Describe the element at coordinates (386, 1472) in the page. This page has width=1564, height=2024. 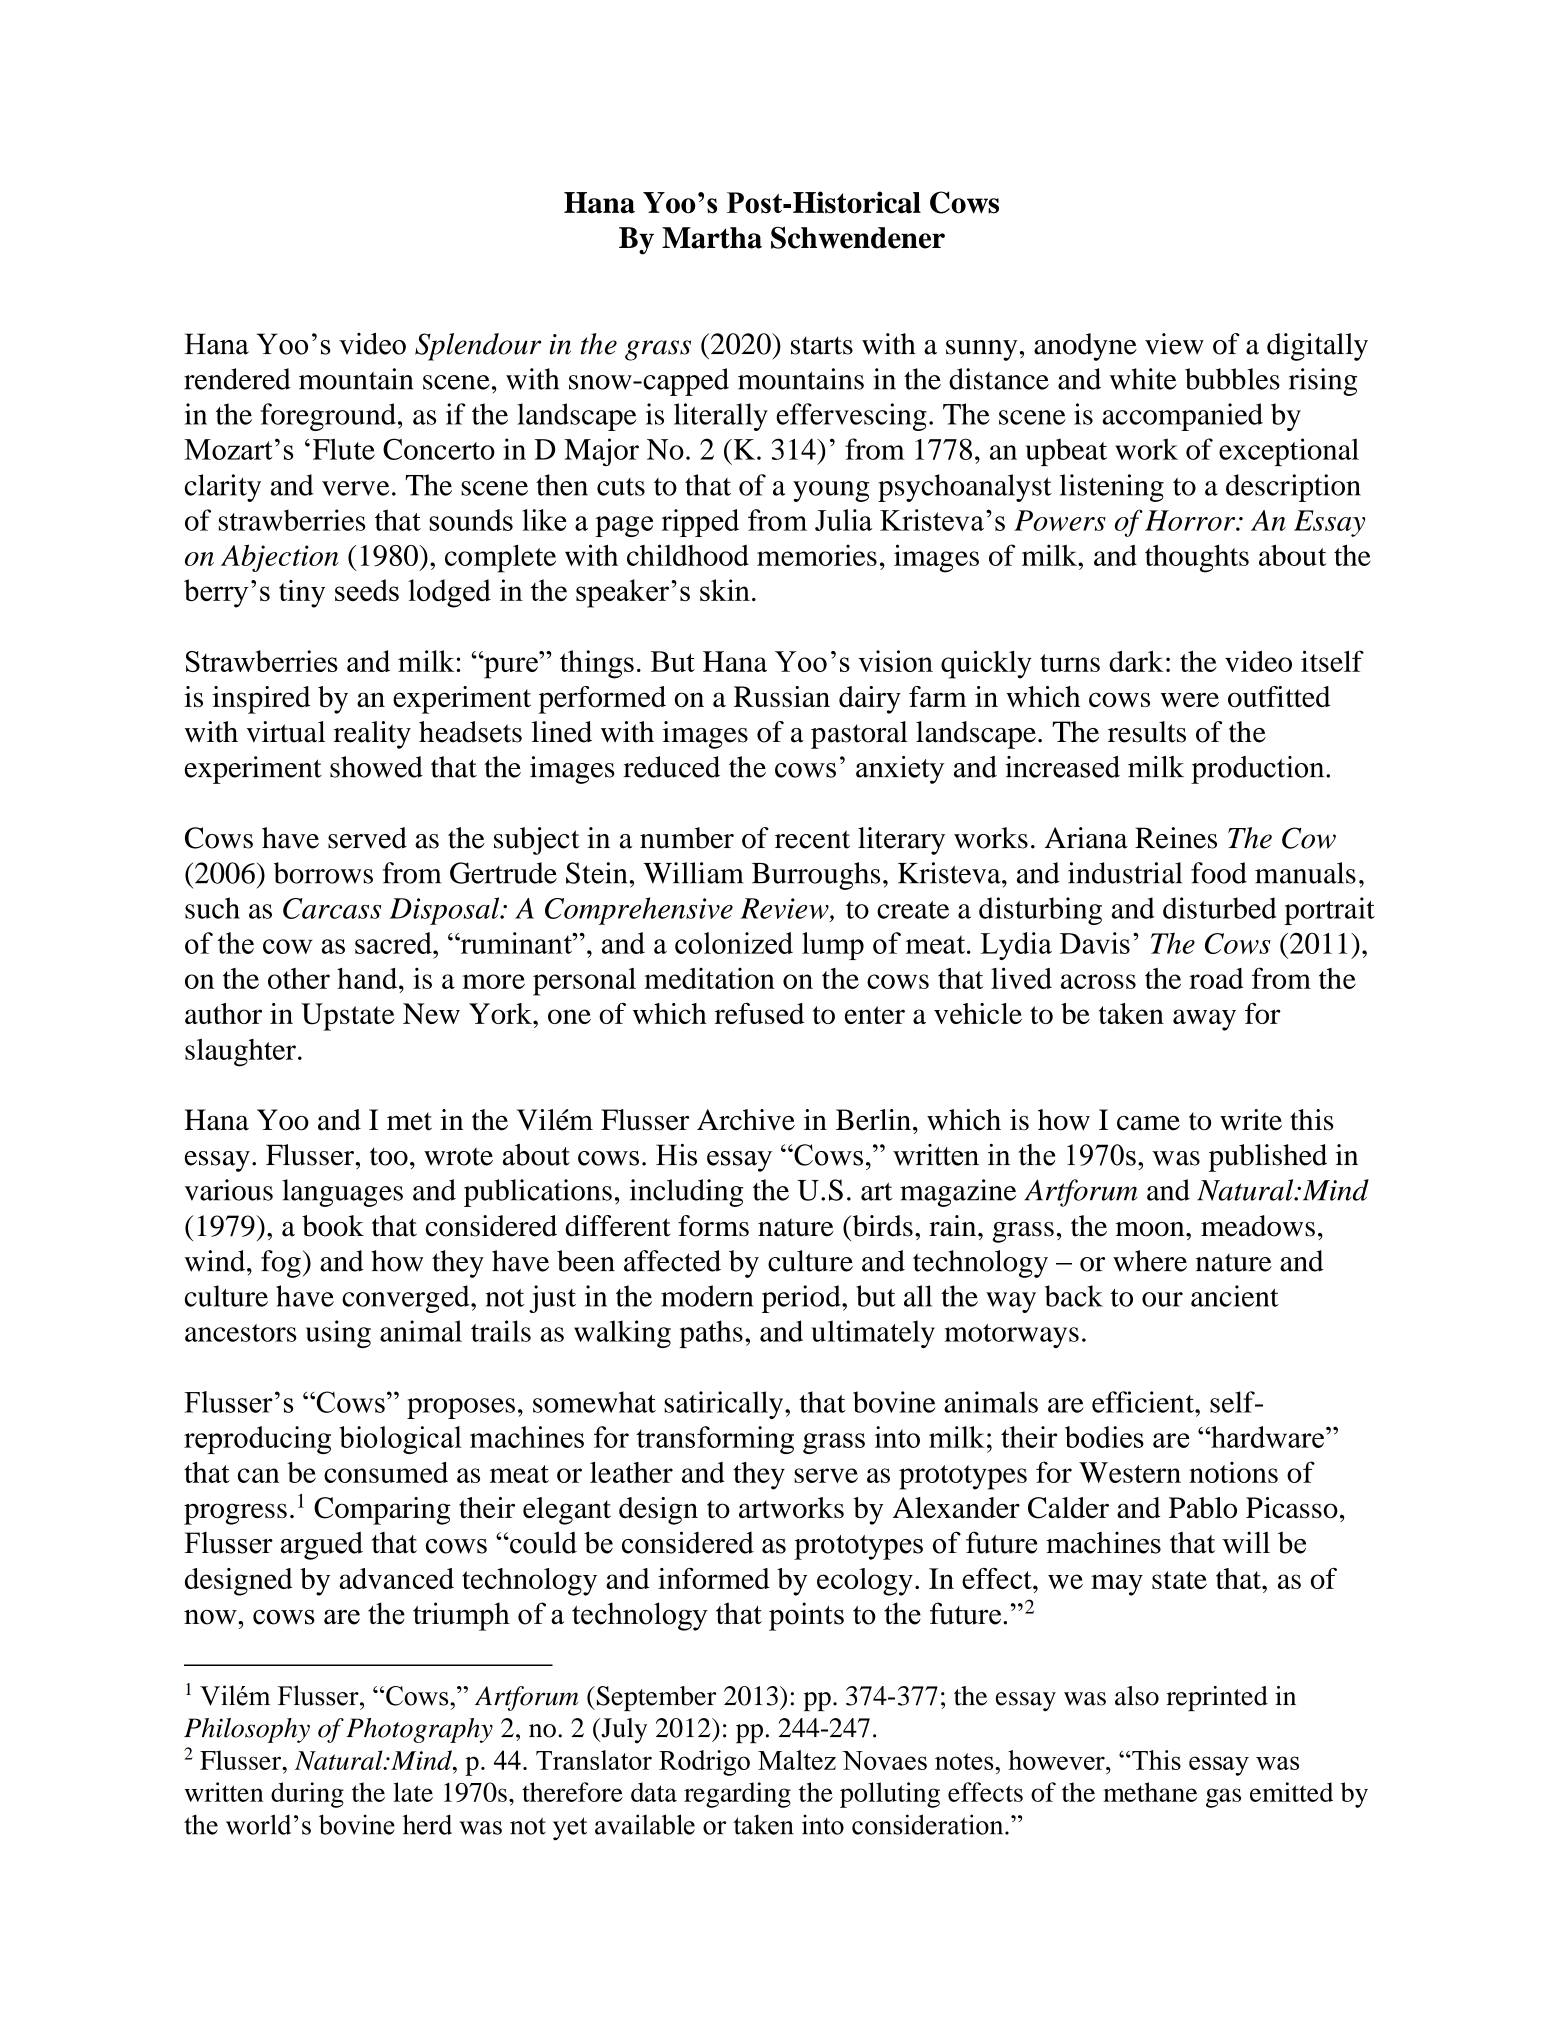
I see `consumed` at that location.
